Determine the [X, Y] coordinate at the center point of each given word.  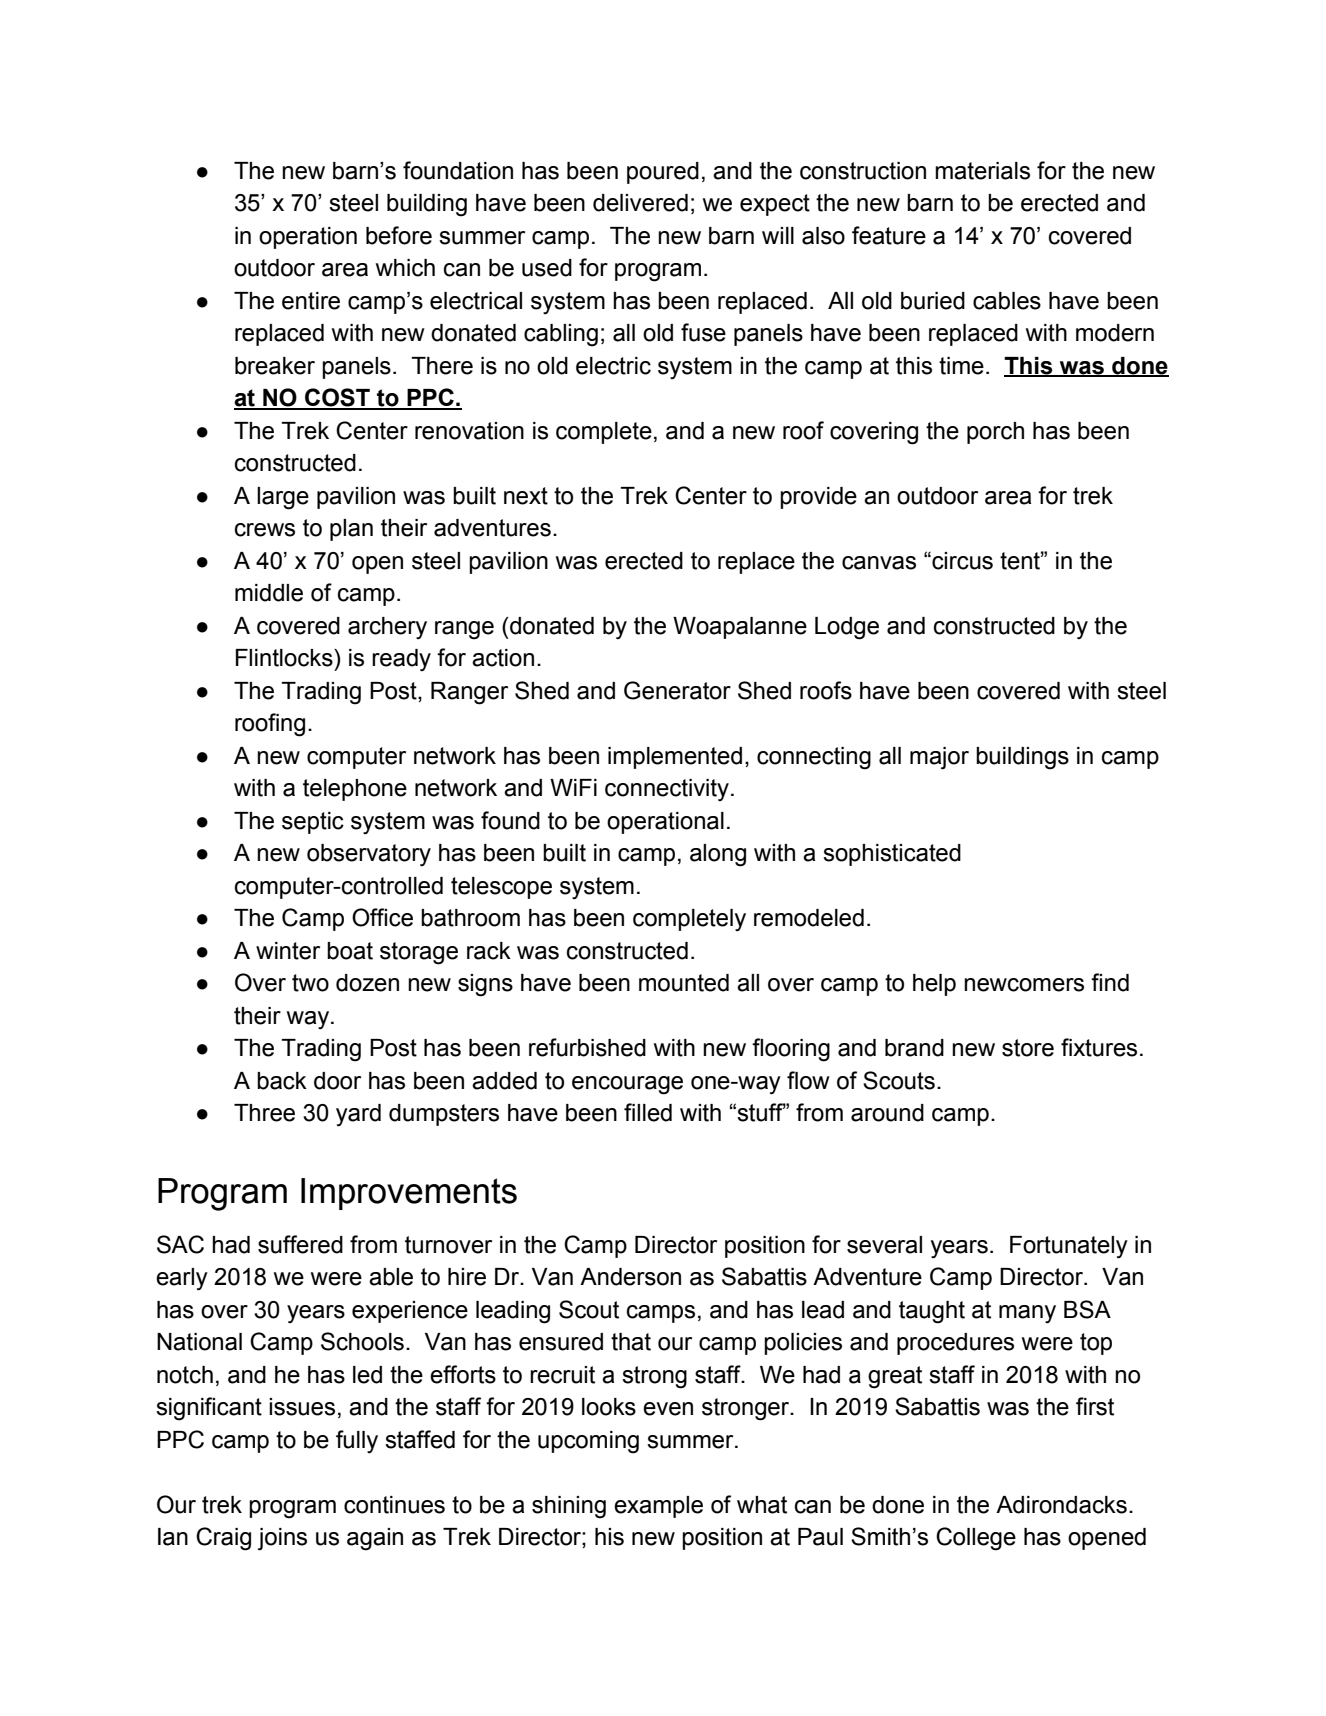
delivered [640, 203]
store [1028, 1048]
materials [982, 171]
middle [269, 593]
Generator [677, 690]
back [282, 1081]
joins [282, 1539]
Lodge [847, 628]
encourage [627, 1085]
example [658, 1507]
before [399, 235]
